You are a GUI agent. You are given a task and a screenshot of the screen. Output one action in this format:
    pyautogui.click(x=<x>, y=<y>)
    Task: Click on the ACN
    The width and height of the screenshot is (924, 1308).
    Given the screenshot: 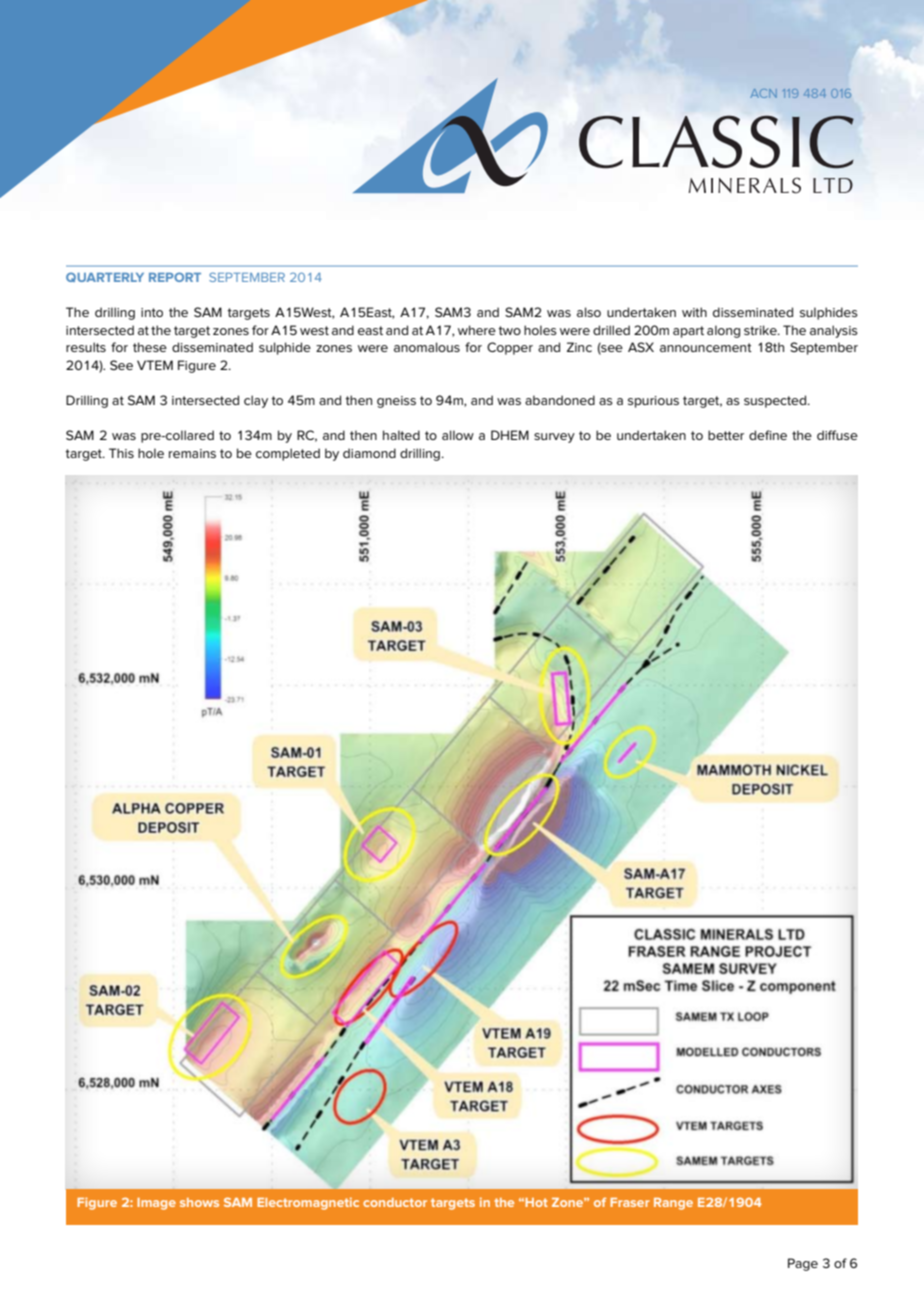 What is the action you would take?
    pyautogui.click(x=764, y=93)
